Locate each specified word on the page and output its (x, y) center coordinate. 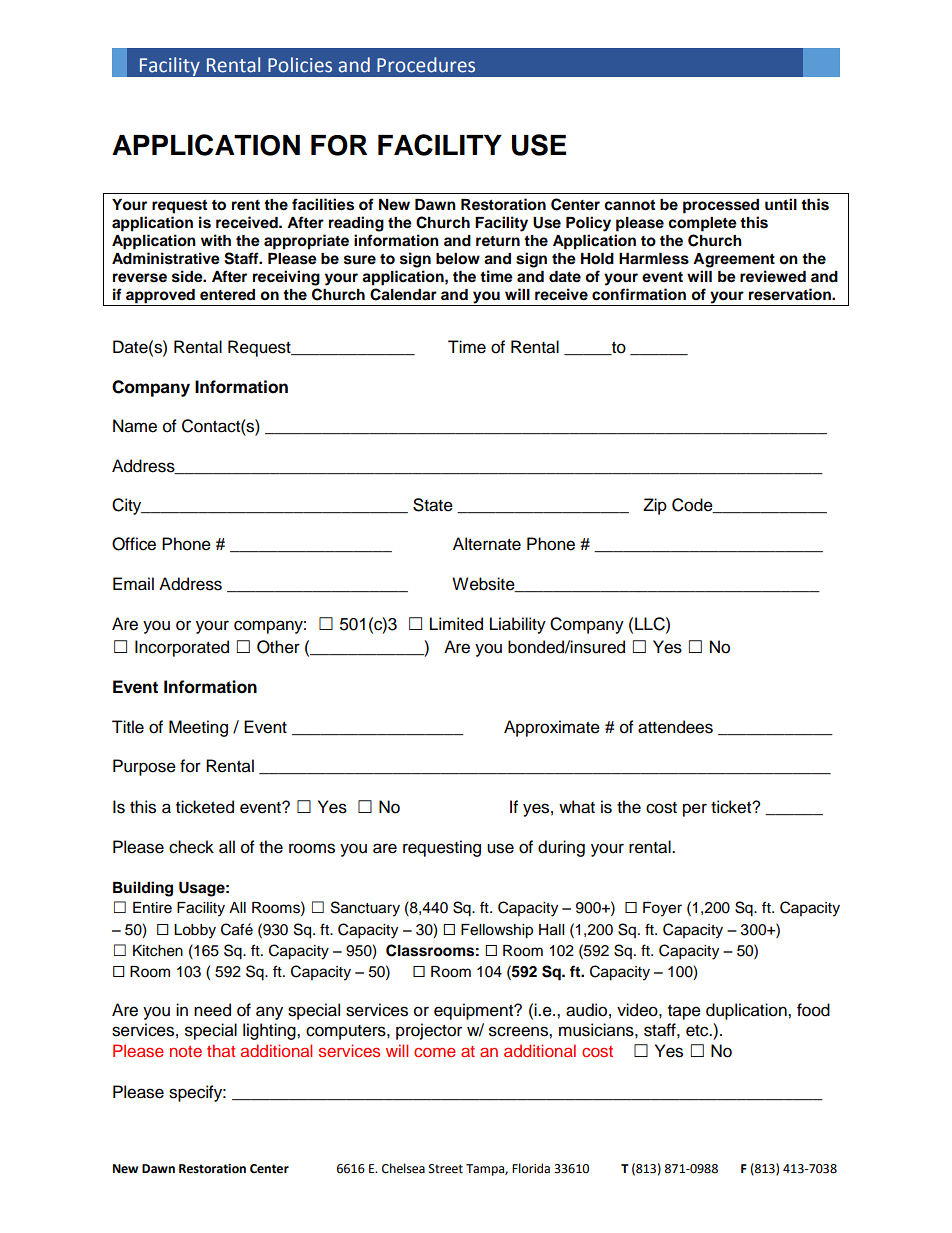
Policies (300, 65)
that (221, 1050)
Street (446, 1169)
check (191, 847)
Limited (456, 624)
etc (698, 1031)
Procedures (426, 65)
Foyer (662, 909)
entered (227, 295)
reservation (791, 294)
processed (721, 206)
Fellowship (497, 931)
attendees (675, 727)
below (458, 259)
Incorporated (182, 648)
